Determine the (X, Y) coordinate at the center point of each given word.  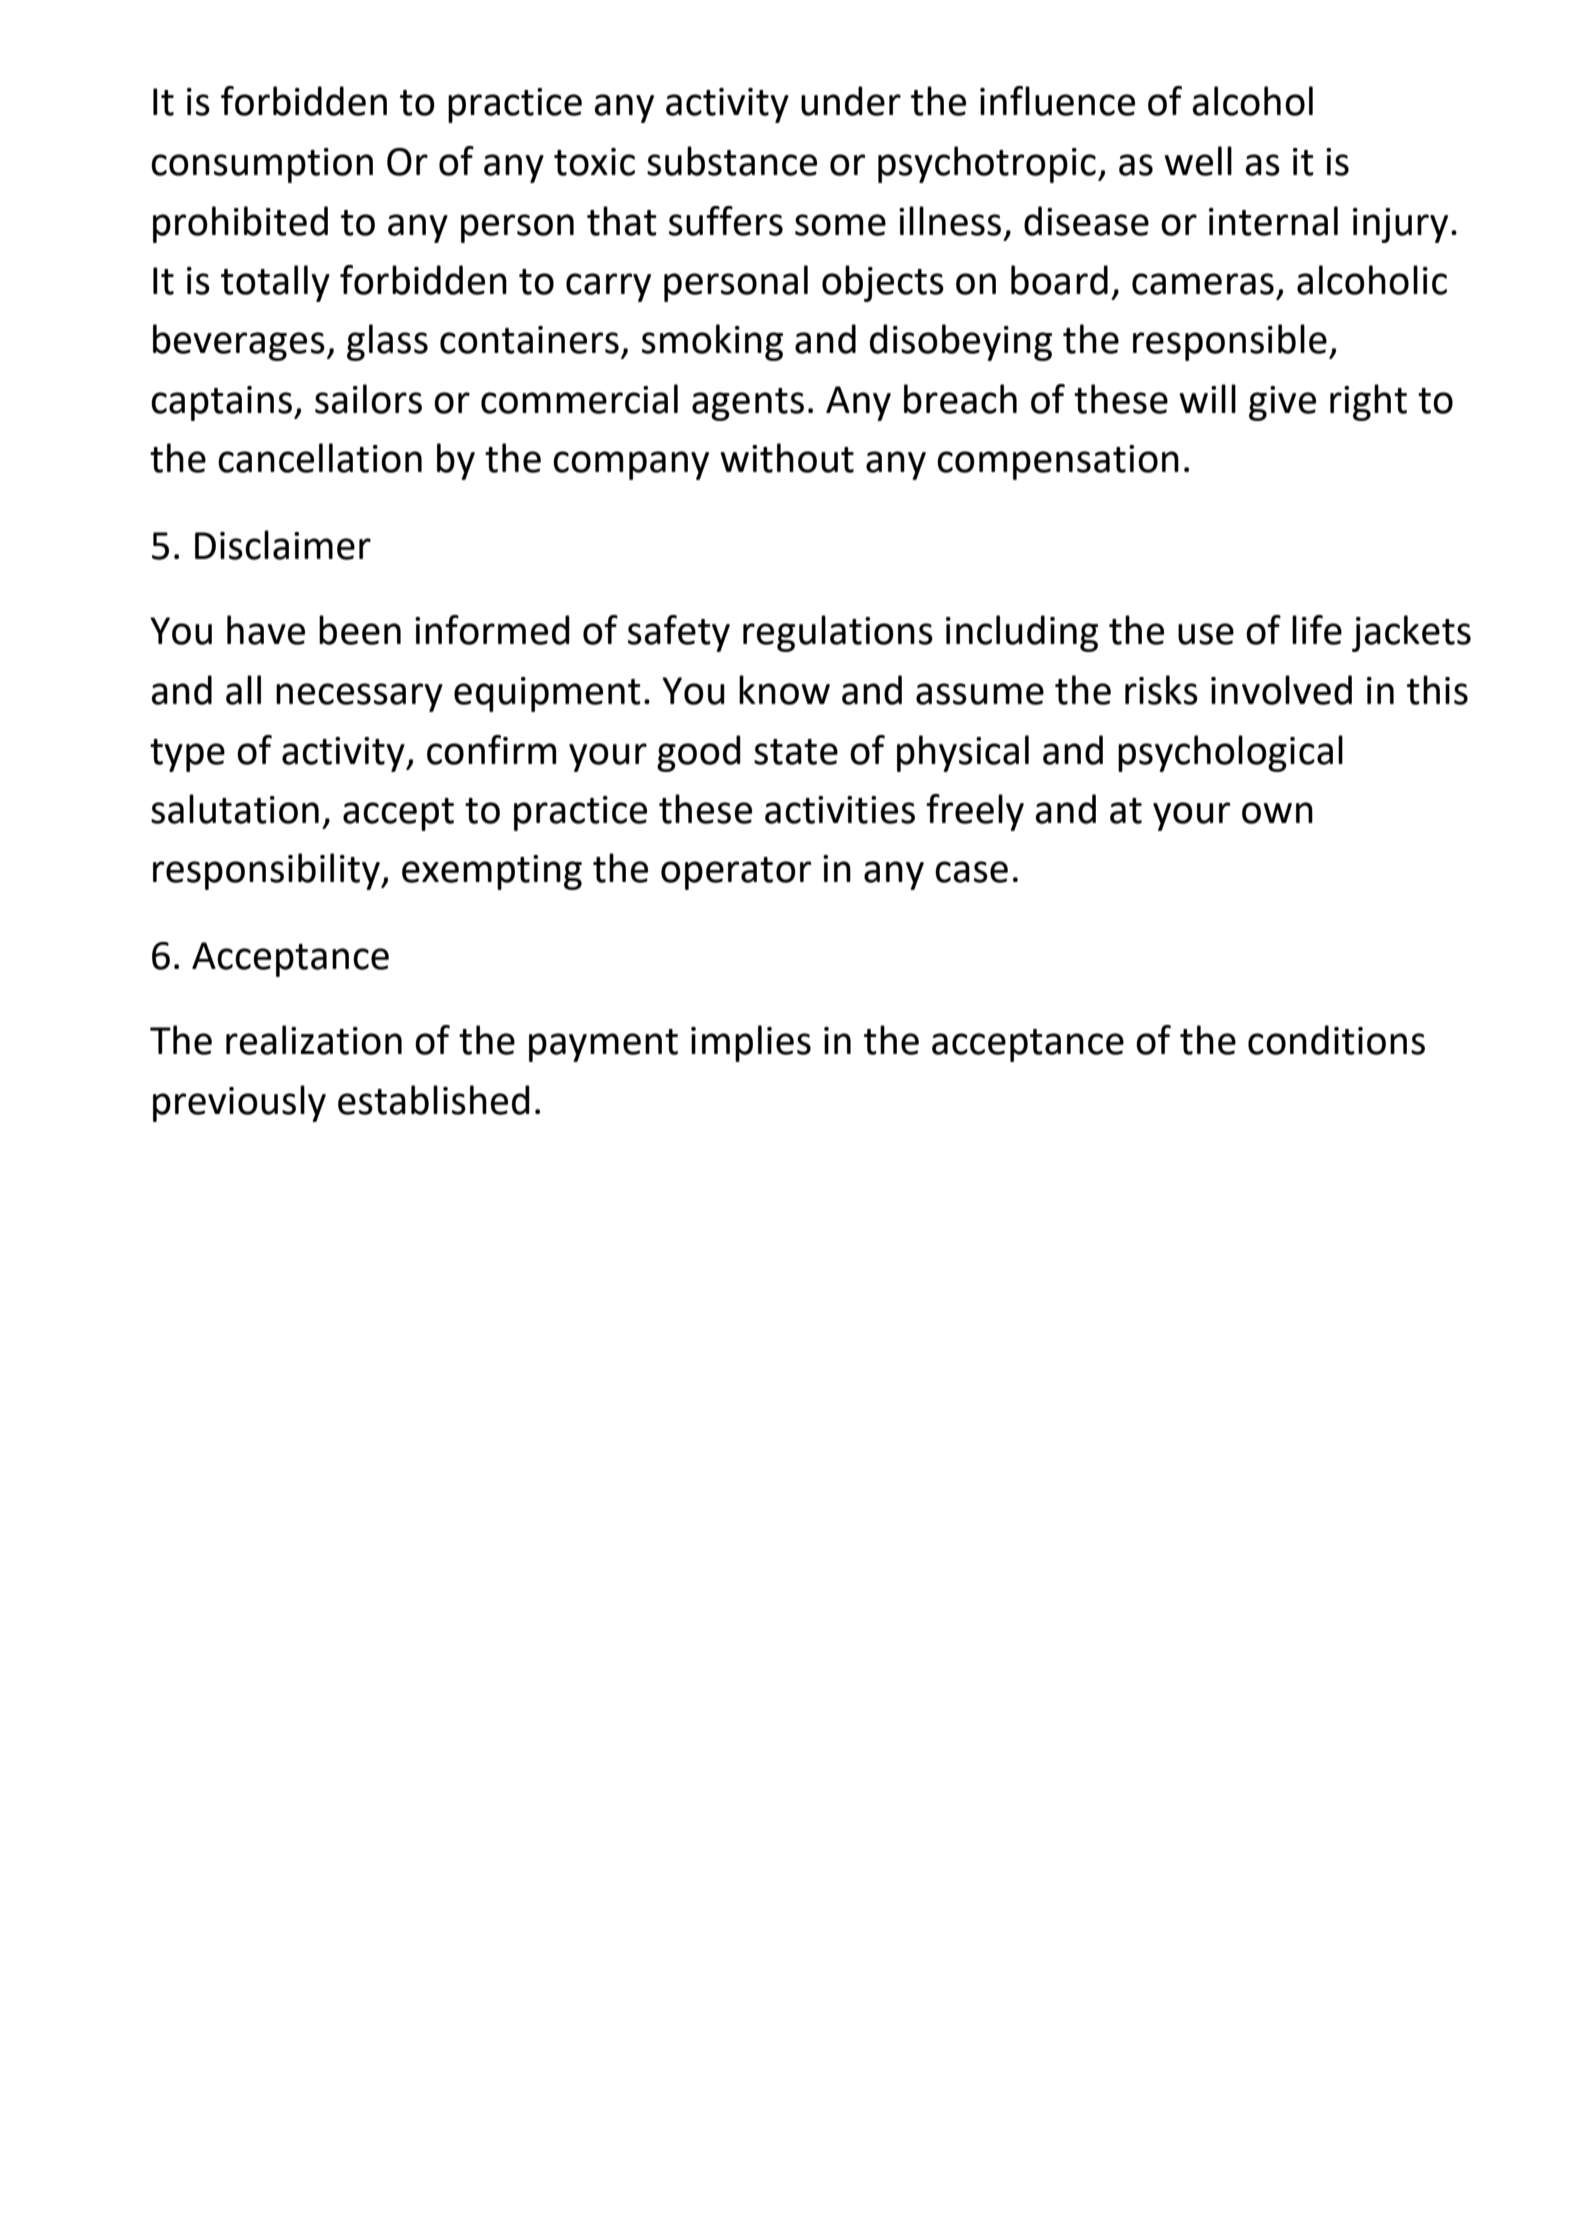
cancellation (320, 458)
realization (314, 1040)
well (1198, 161)
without (787, 458)
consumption (262, 165)
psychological (1230, 753)
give (1282, 403)
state (796, 752)
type (187, 755)
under (851, 101)
